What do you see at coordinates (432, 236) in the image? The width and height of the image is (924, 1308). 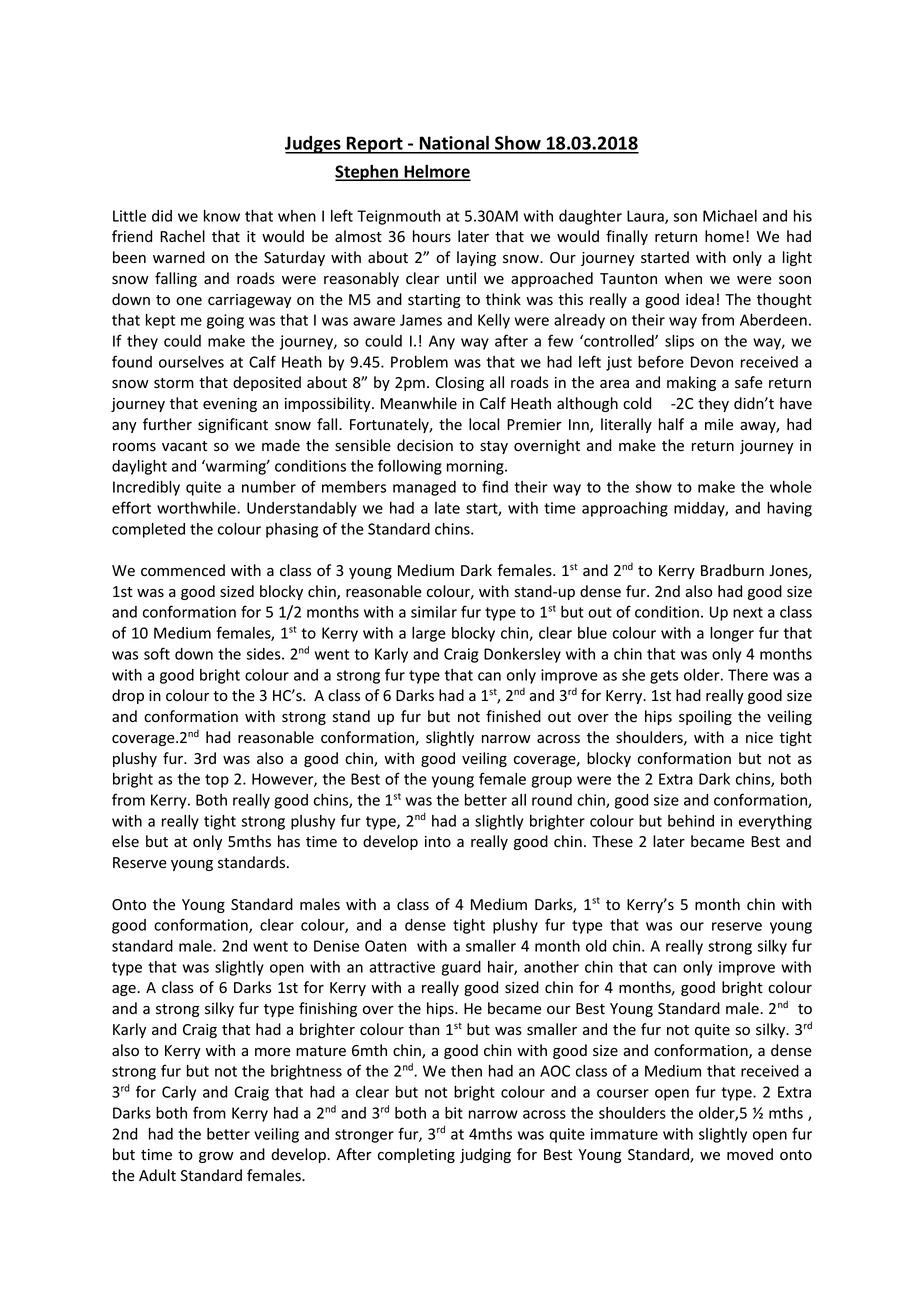 I see `hours` at bounding box center [432, 236].
